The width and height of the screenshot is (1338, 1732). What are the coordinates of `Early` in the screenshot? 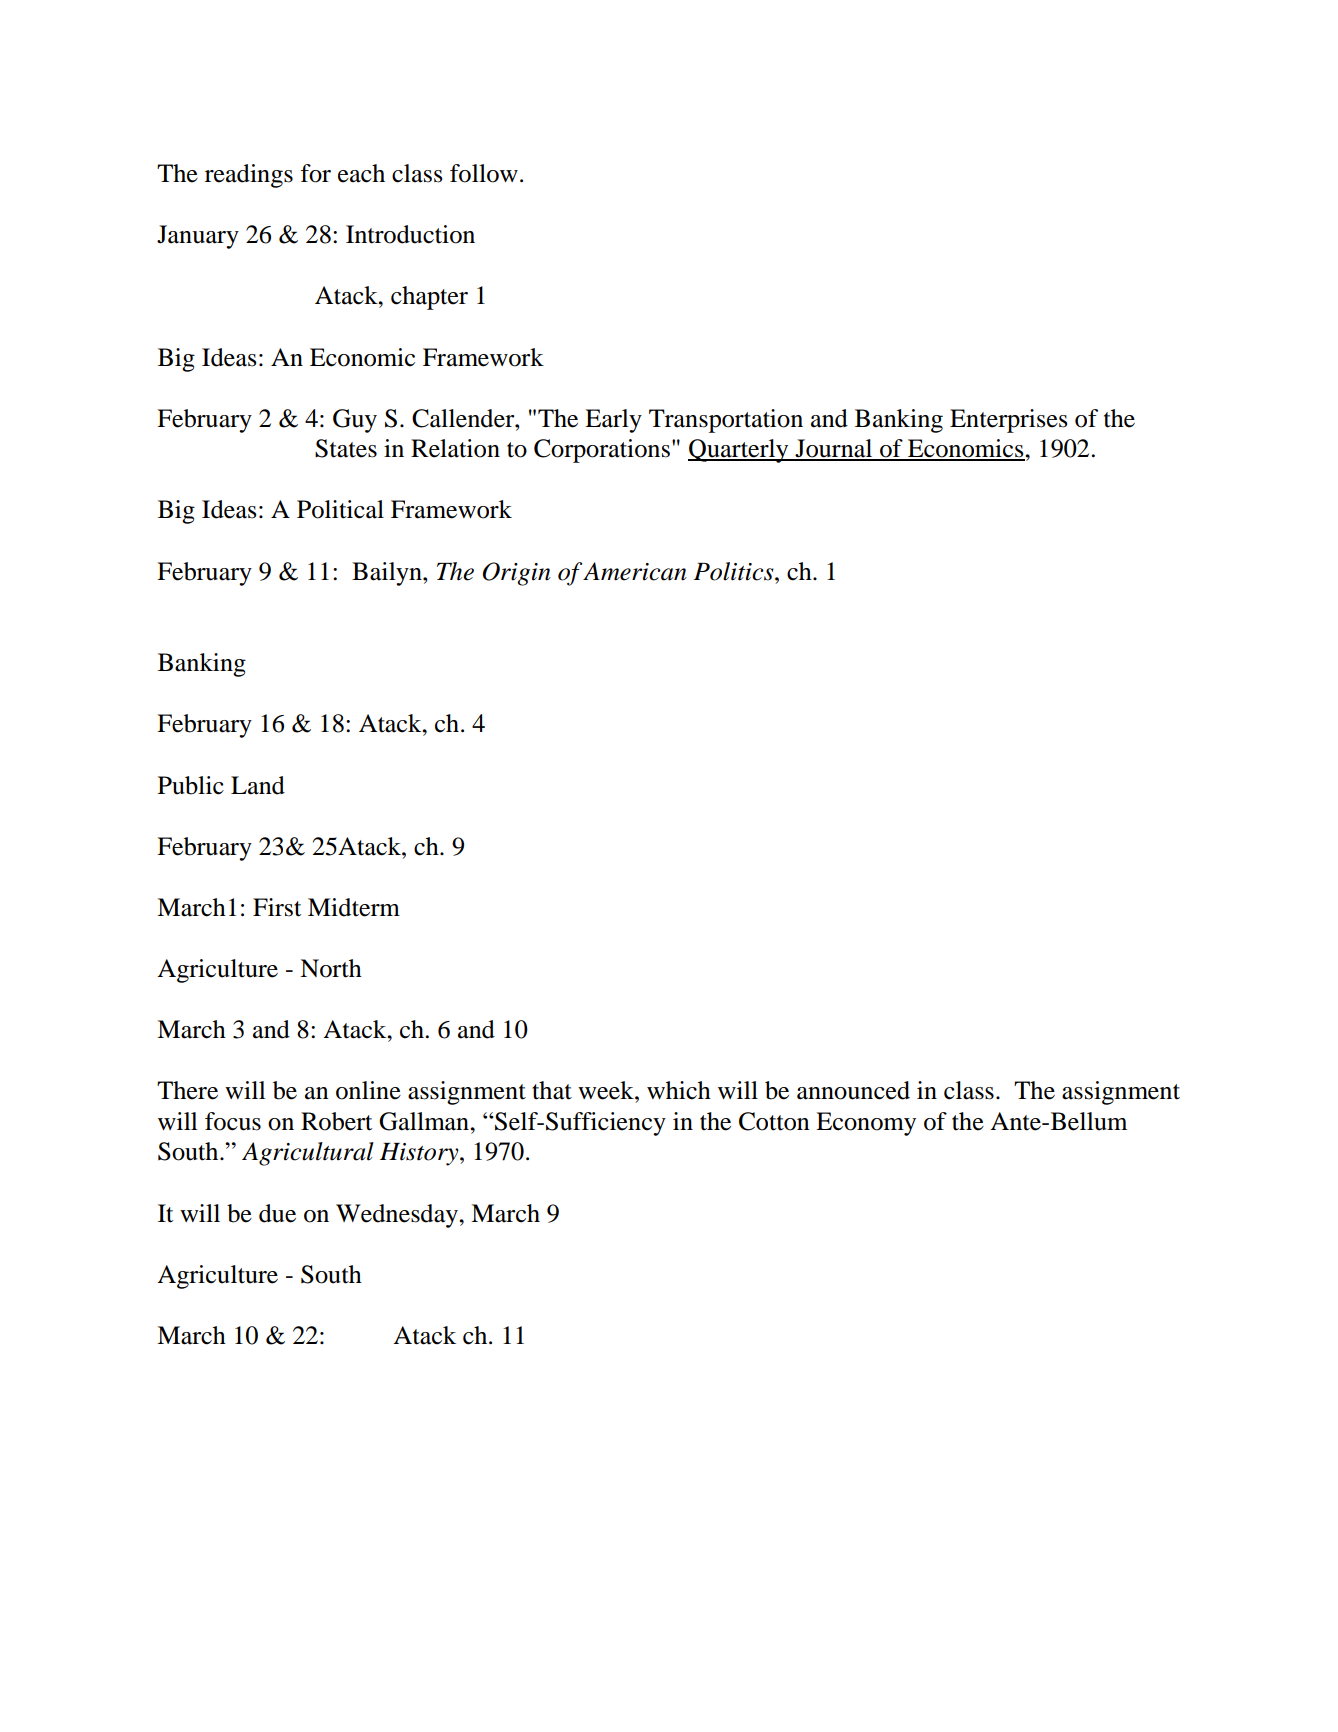 It's located at (613, 421).
